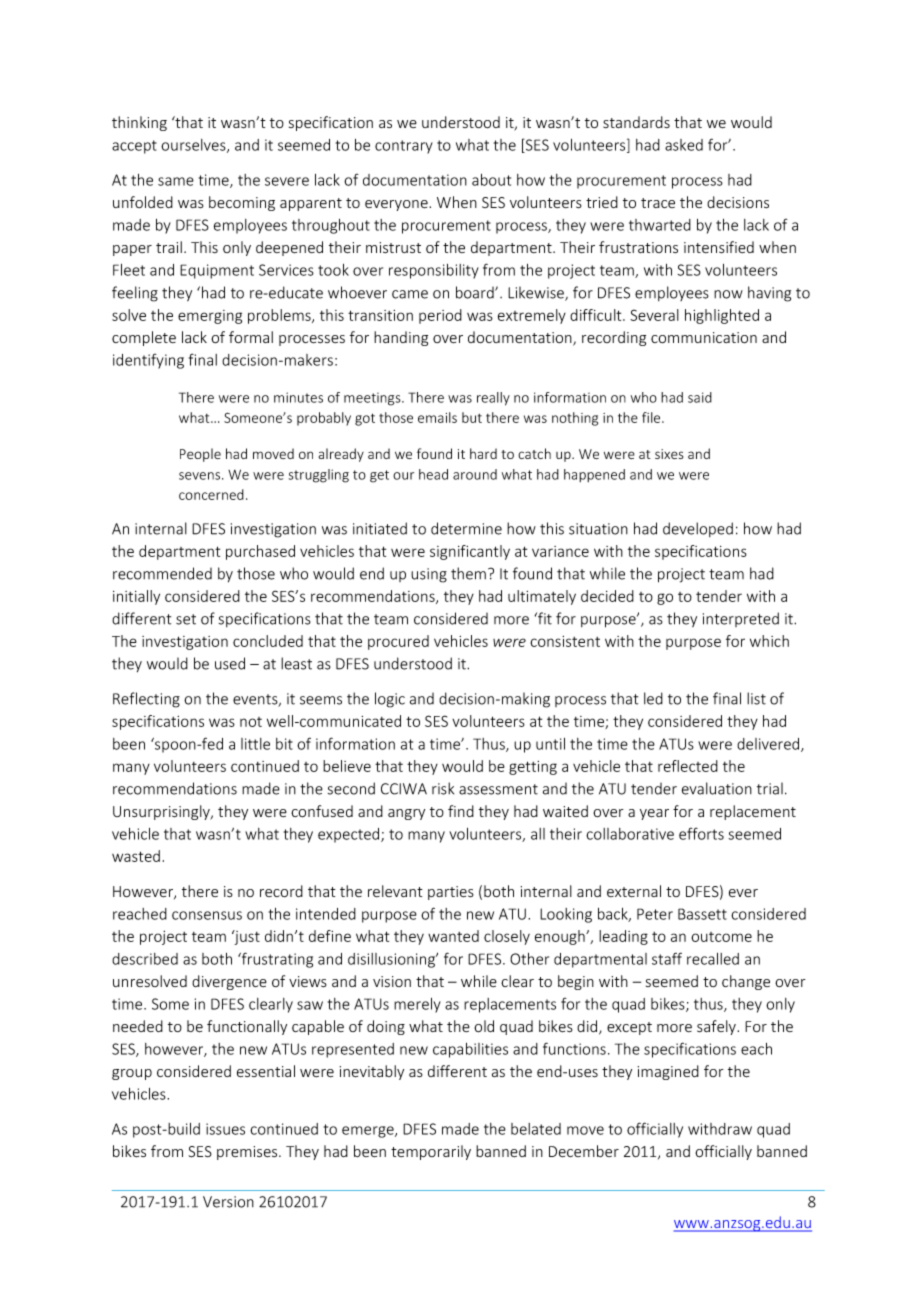 Image resolution: width=924 pixels, height=1309 pixels. Describe the element at coordinates (228, 1202) in the screenshot. I see `Version` at that location.
